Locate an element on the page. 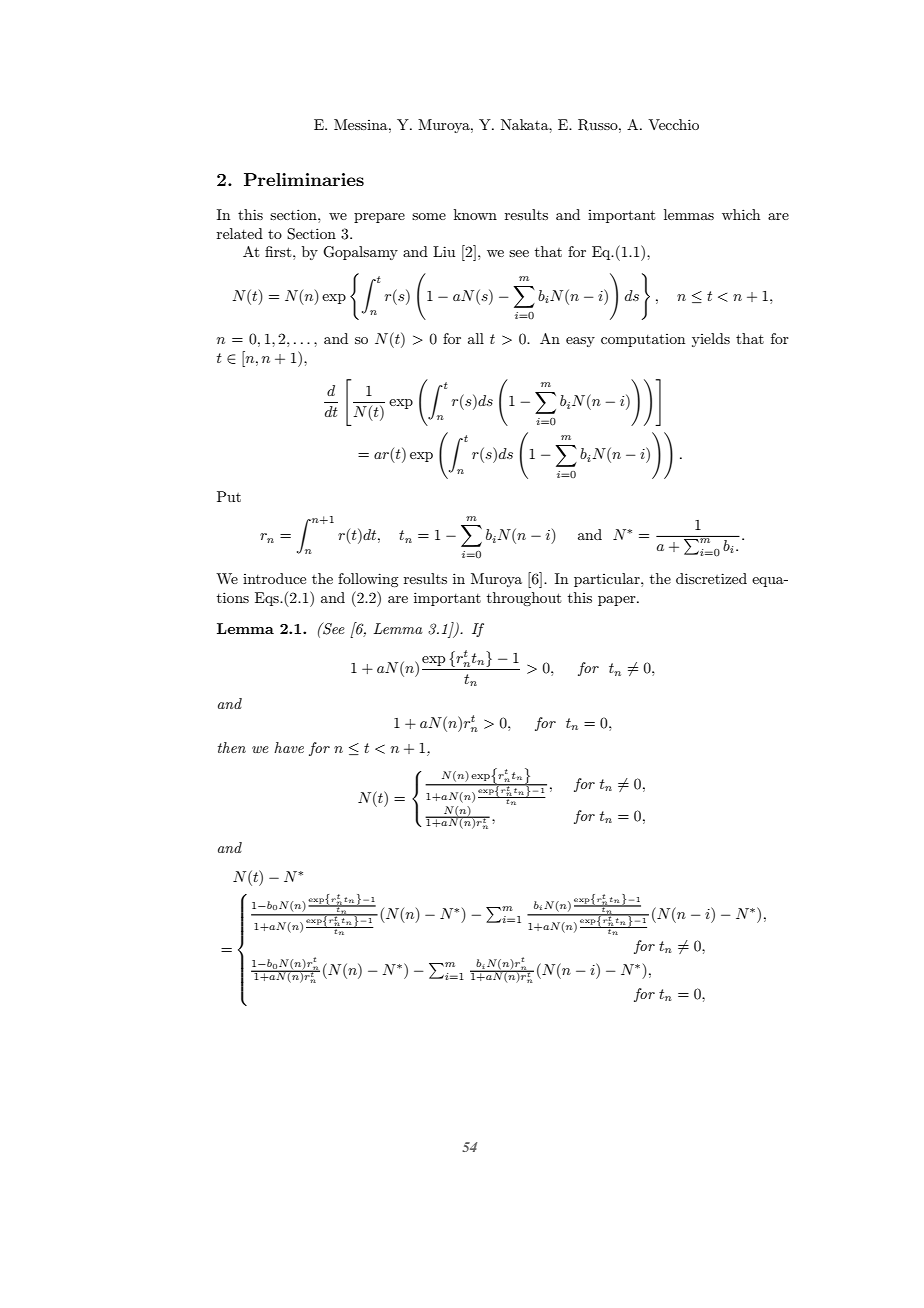 This image has width=924, height=1308. all is located at coordinates (476, 338).
